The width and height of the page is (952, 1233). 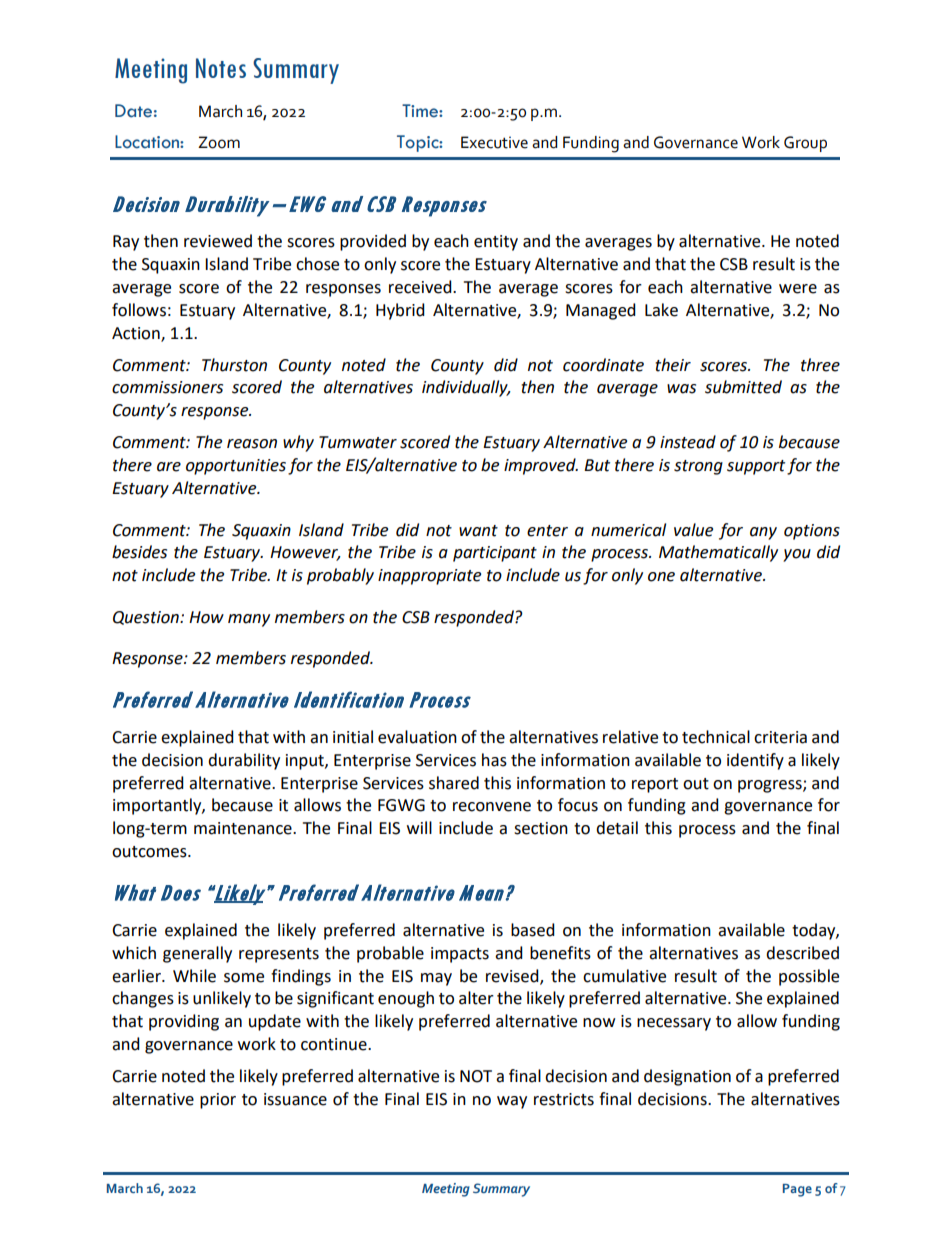 I want to click on Page, so click(x=797, y=1190).
